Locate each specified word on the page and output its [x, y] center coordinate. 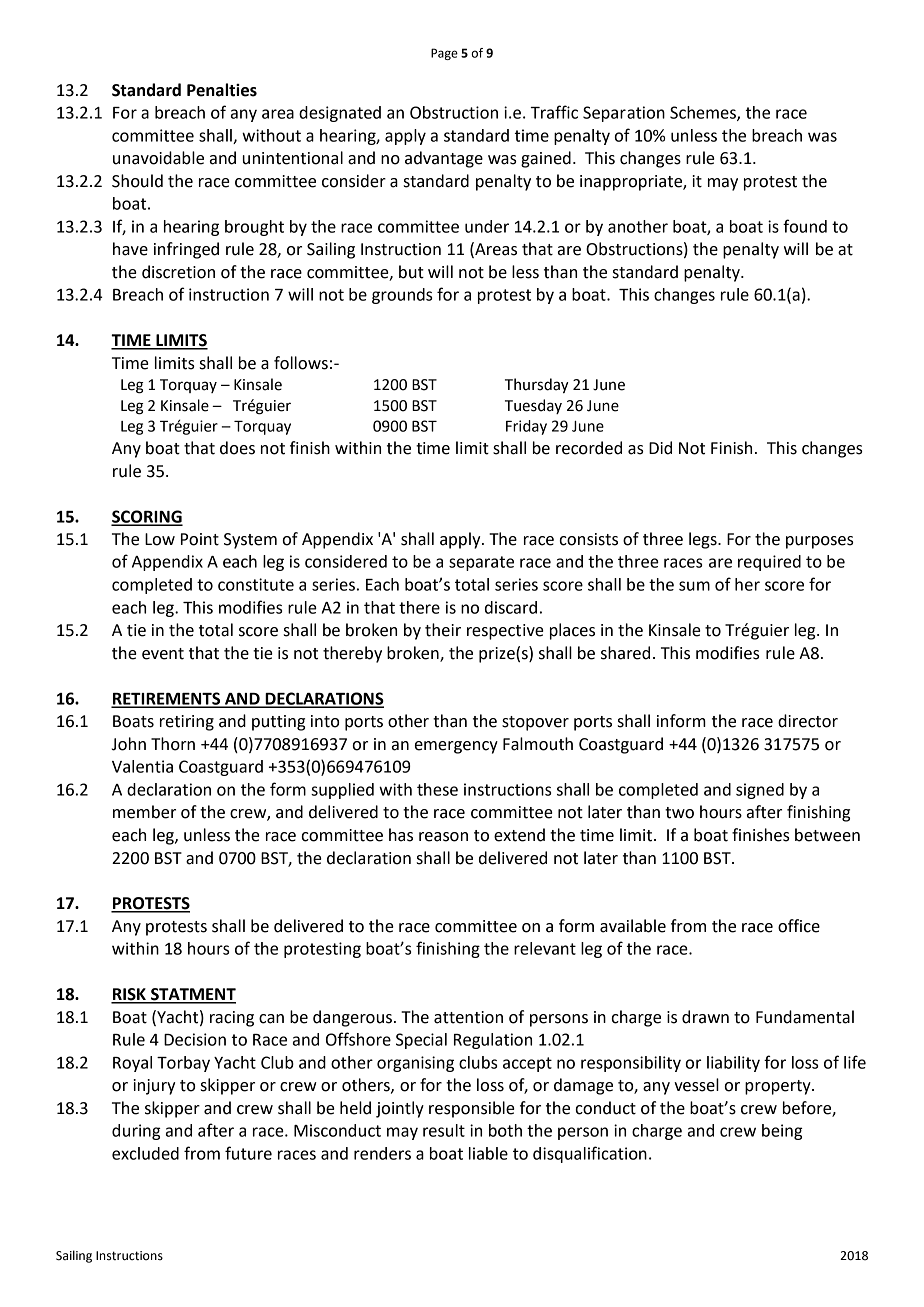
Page [444, 54]
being [782, 1132]
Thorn [173, 744]
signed [760, 791]
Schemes [704, 113]
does [237, 448]
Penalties [222, 90]
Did [660, 448]
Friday [526, 427]
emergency [456, 747]
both [505, 1130]
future [248, 1153]
